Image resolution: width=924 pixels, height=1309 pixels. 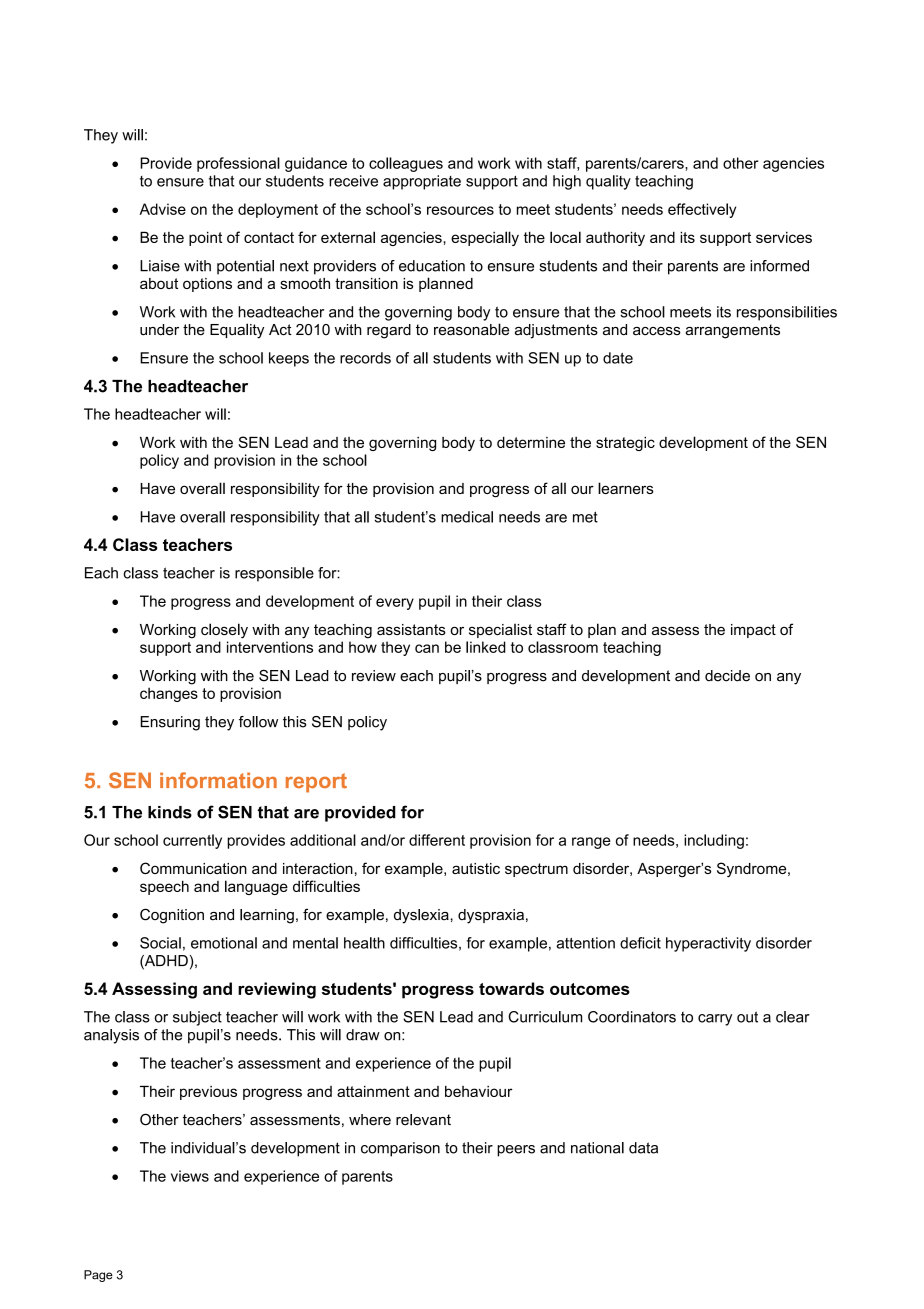 I want to click on can, so click(x=427, y=648).
